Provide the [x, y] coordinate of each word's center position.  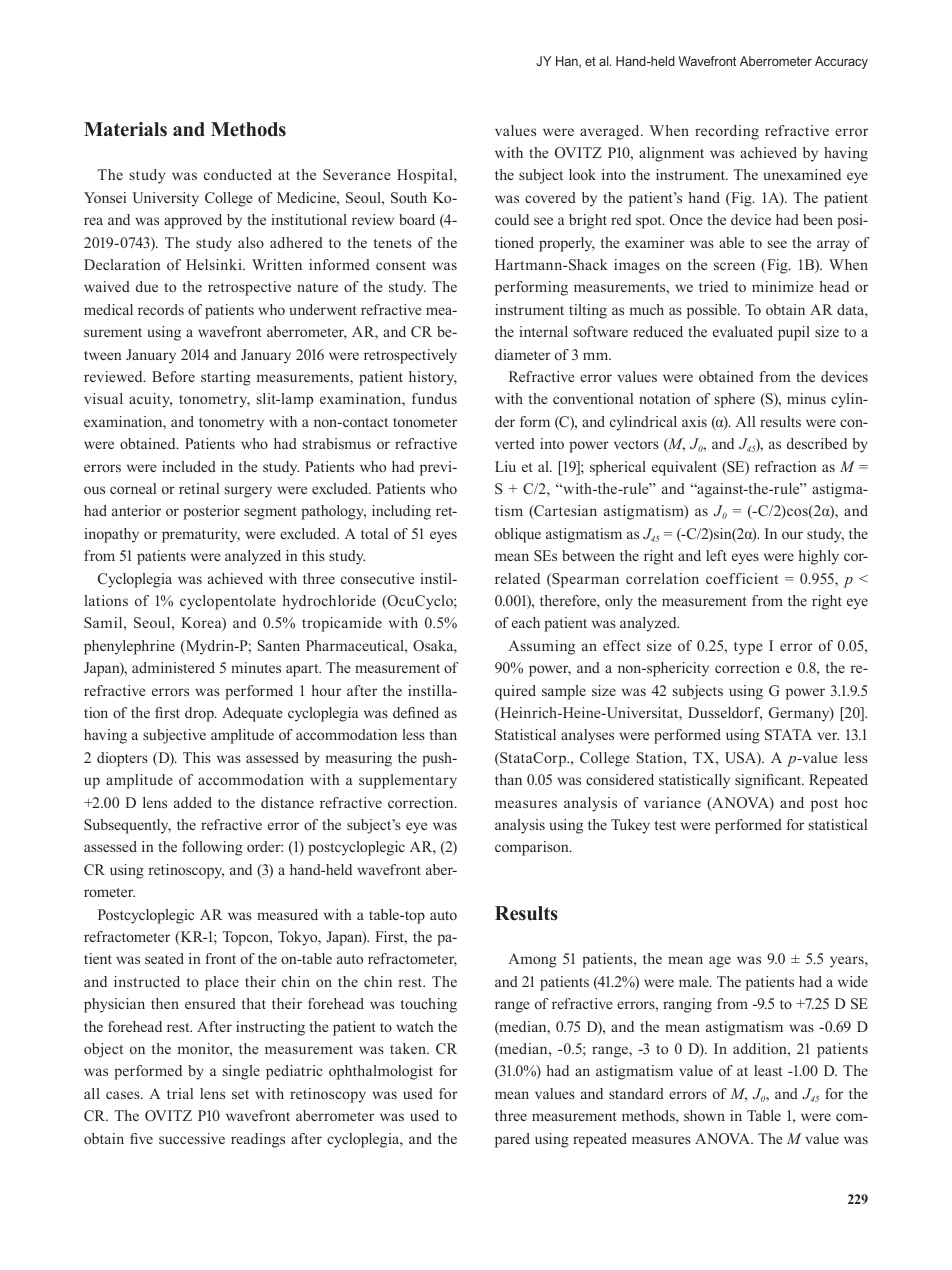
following [212, 848]
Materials [125, 129]
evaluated [743, 331]
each [526, 622]
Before [173, 376]
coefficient [742, 578]
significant [769, 781]
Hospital [426, 176]
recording [727, 132]
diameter [523, 354]
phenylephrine [129, 647]
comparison [533, 848]
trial [180, 1093]
